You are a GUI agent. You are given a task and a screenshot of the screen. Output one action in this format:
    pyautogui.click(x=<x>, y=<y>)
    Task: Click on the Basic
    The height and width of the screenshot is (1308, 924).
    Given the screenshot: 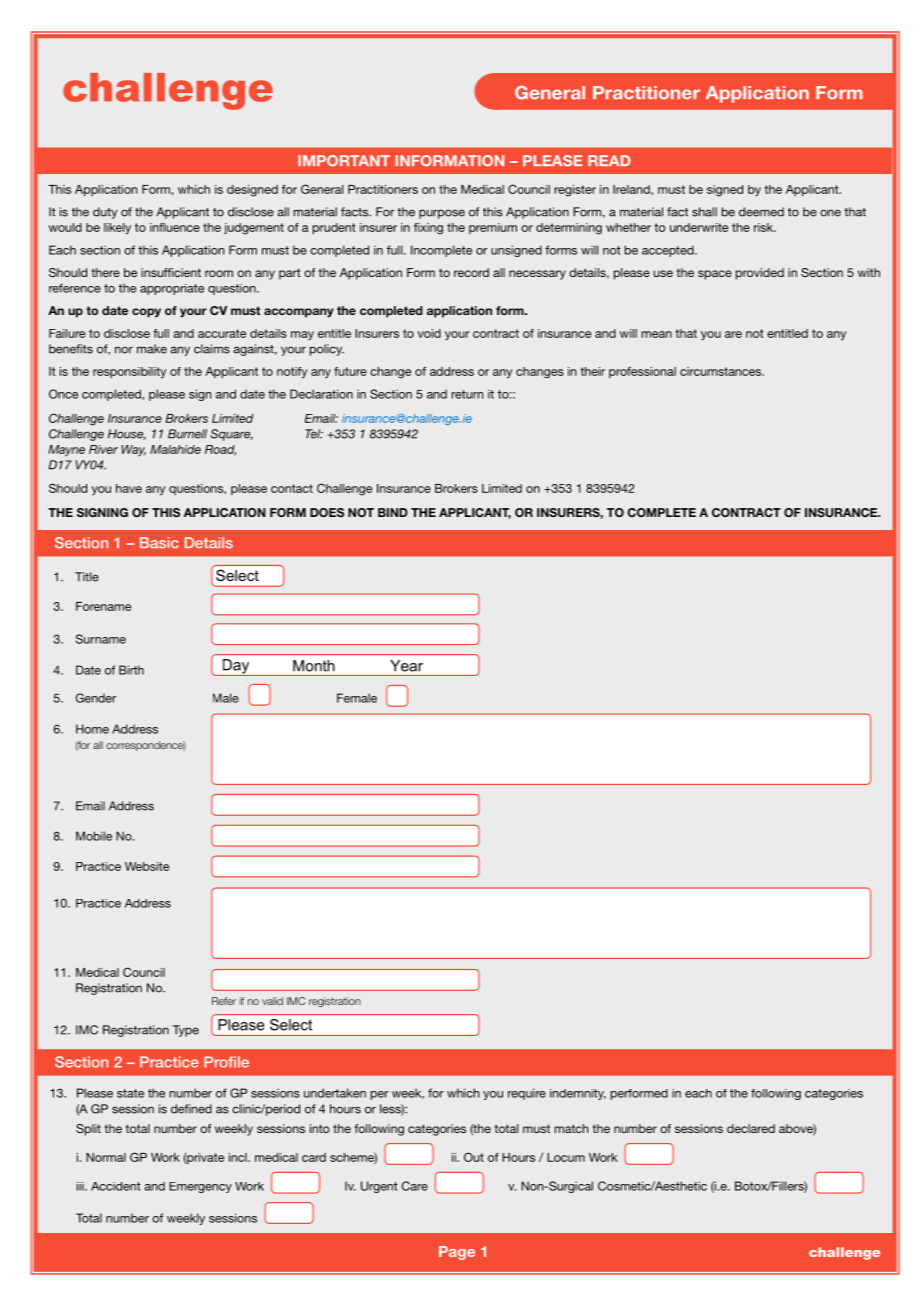 What is the action you would take?
    pyautogui.click(x=159, y=543)
